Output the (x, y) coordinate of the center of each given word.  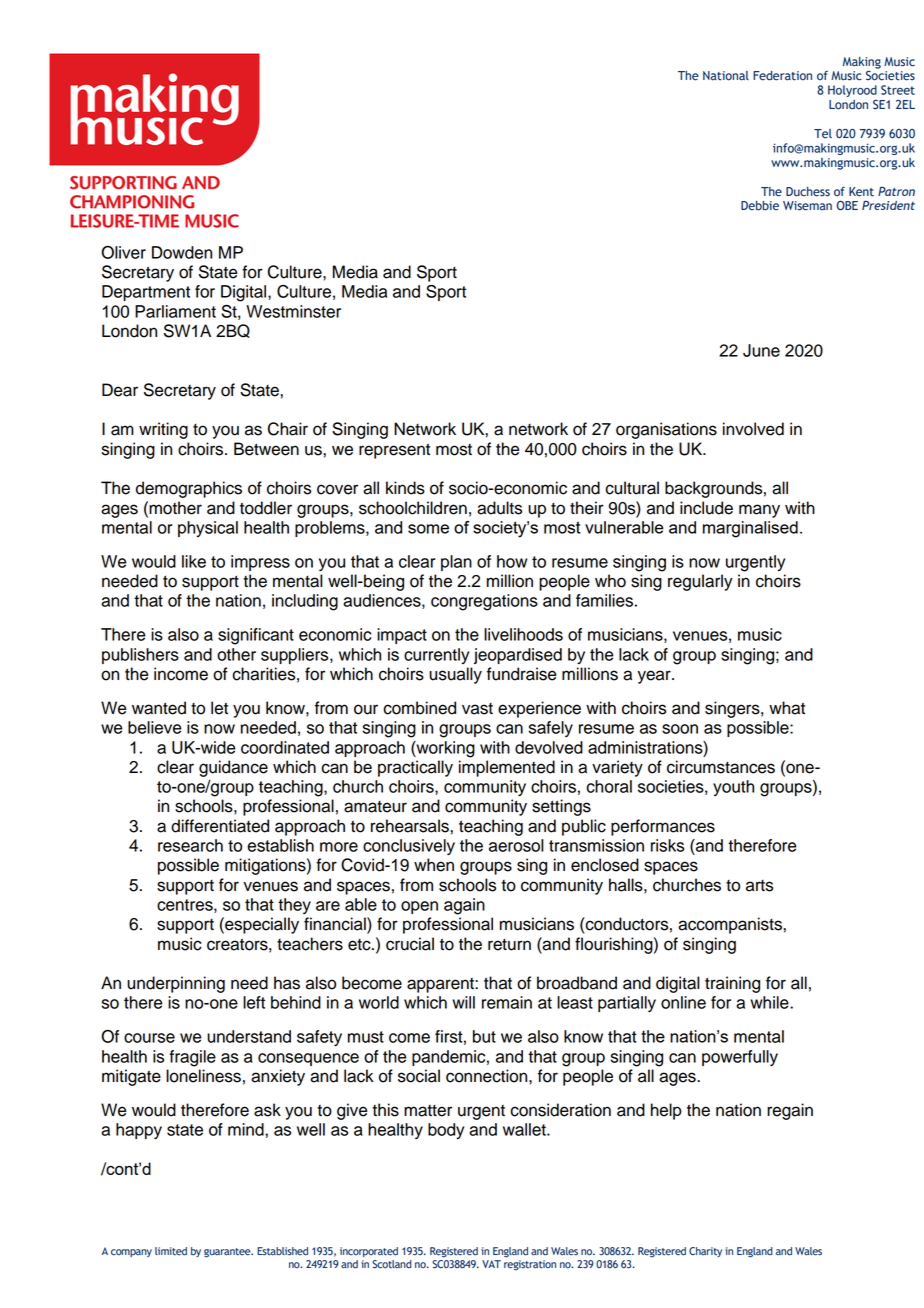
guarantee (228, 1253)
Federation (782, 76)
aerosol (516, 845)
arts (759, 886)
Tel (823, 134)
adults (499, 508)
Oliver (123, 252)
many (759, 511)
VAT (491, 1264)
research (190, 845)
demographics (189, 489)
